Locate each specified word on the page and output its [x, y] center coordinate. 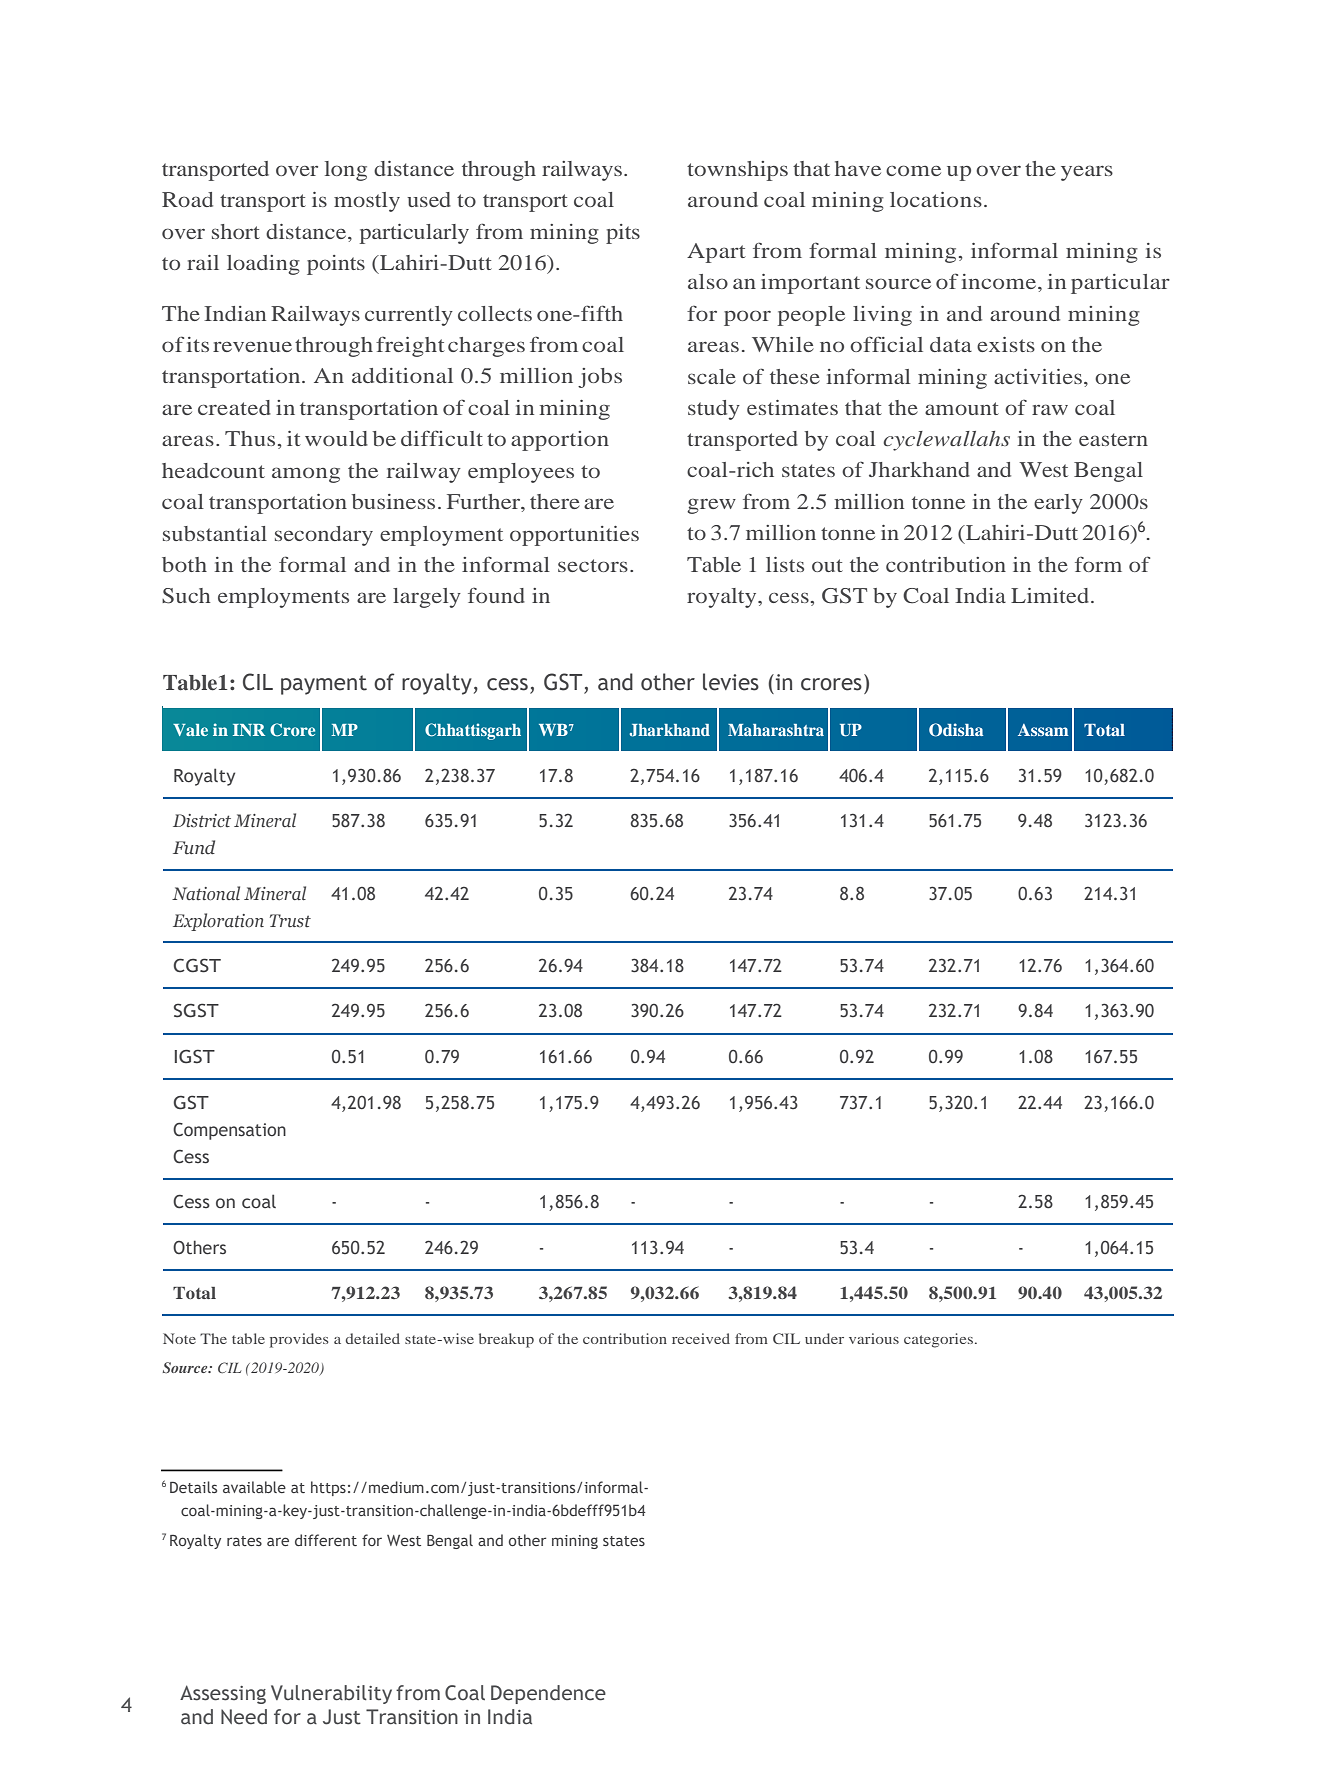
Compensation [229, 1131]
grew [711, 506]
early [1058, 504]
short [236, 231]
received [701, 1338]
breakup [506, 1340]
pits [623, 234]
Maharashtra [776, 730]
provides [299, 1340]
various [874, 1338]
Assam [1043, 730]
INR [249, 730]
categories [938, 1340]
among [306, 475]
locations [936, 199]
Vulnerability [331, 1694]
